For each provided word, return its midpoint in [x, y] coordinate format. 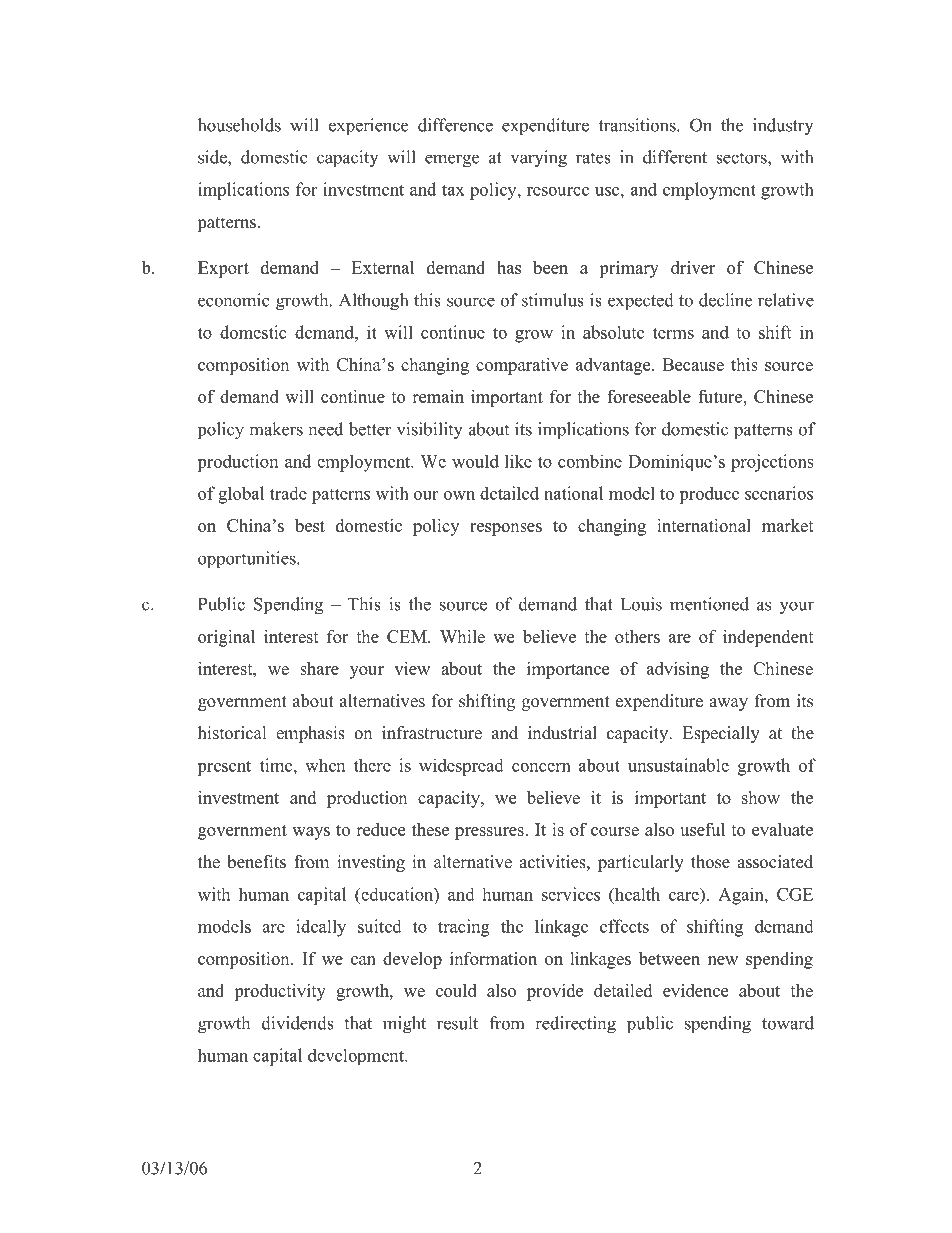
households [239, 125]
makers [276, 429]
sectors [742, 158]
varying [539, 159]
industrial [562, 733]
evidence [695, 990]
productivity [280, 992]
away [728, 704]
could [456, 990]
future [721, 396]
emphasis [310, 734]
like [518, 461]
